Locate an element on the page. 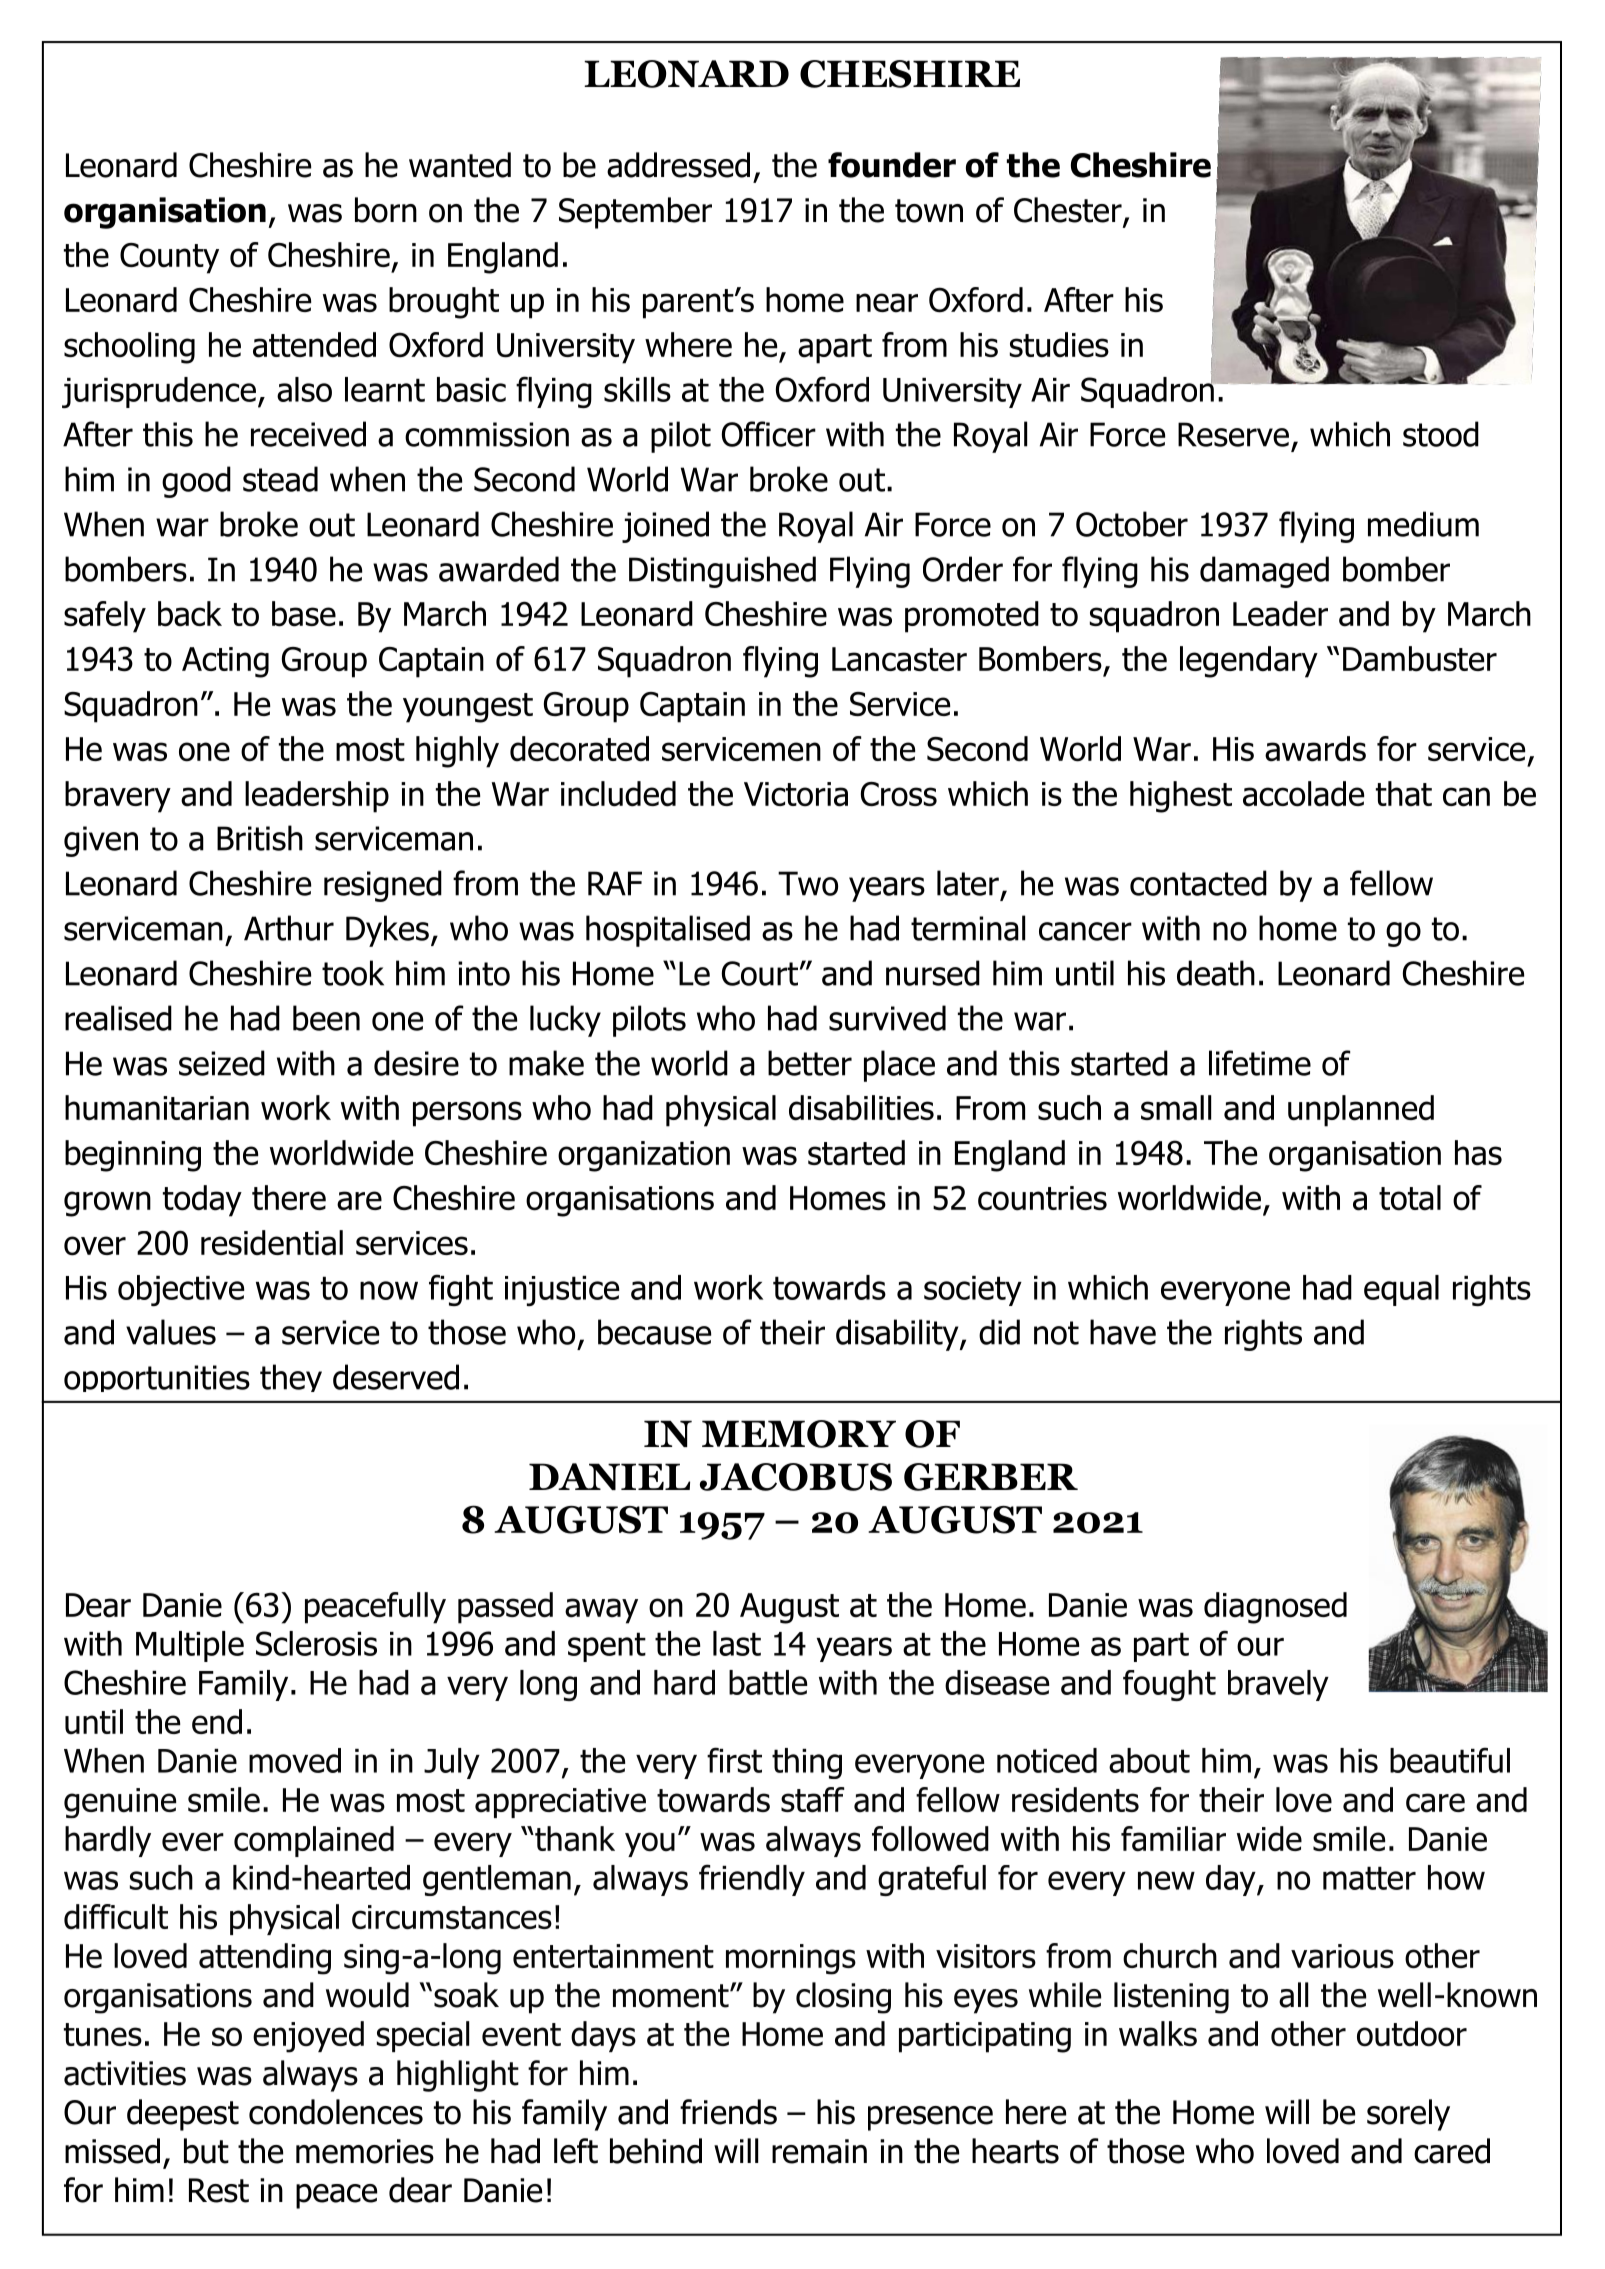 Image resolution: width=1605 pixels, height=2269 pixels. Court is located at coordinates (761, 973).
